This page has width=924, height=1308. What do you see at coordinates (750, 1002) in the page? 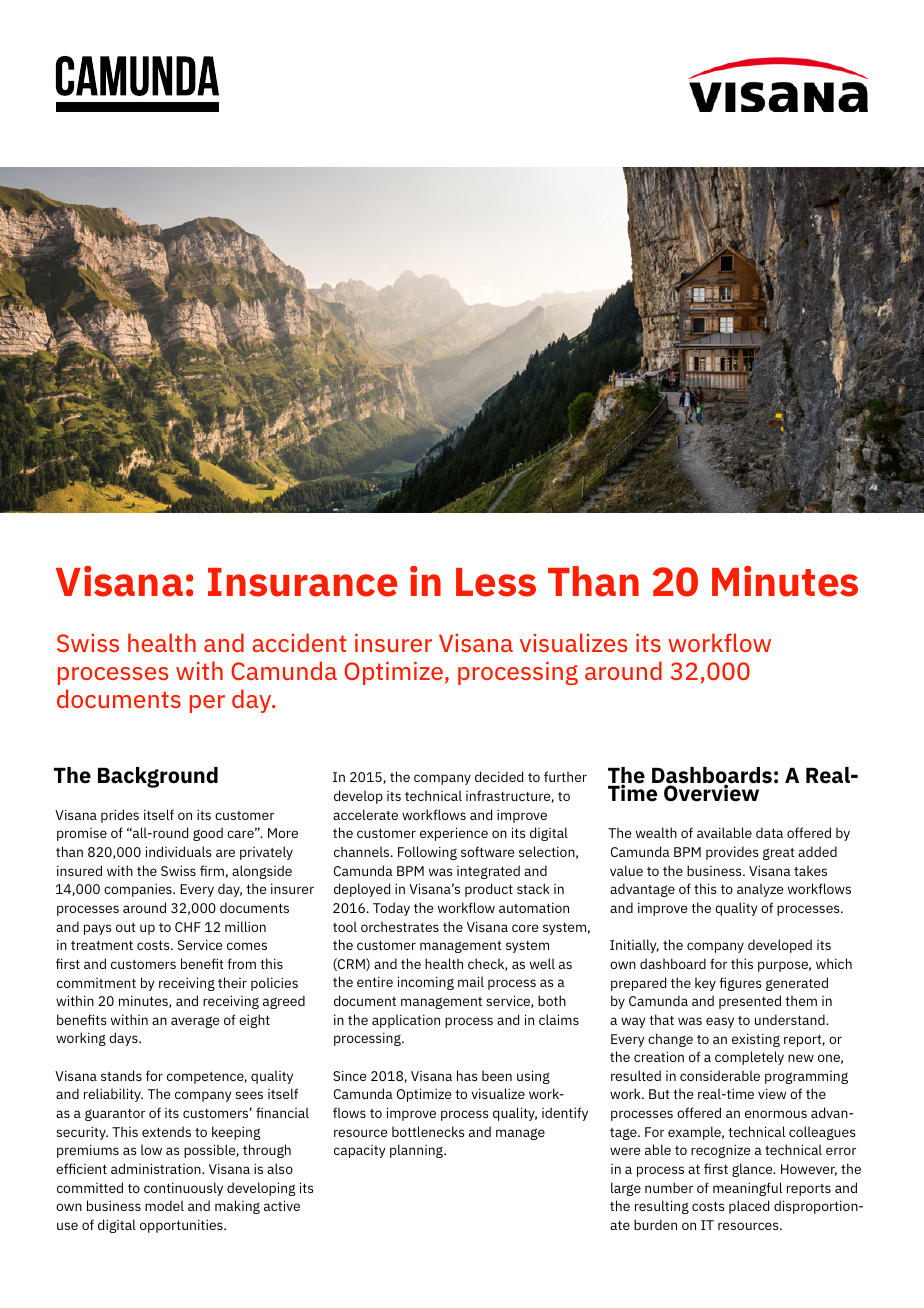
I see `presented` at bounding box center [750, 1002].
